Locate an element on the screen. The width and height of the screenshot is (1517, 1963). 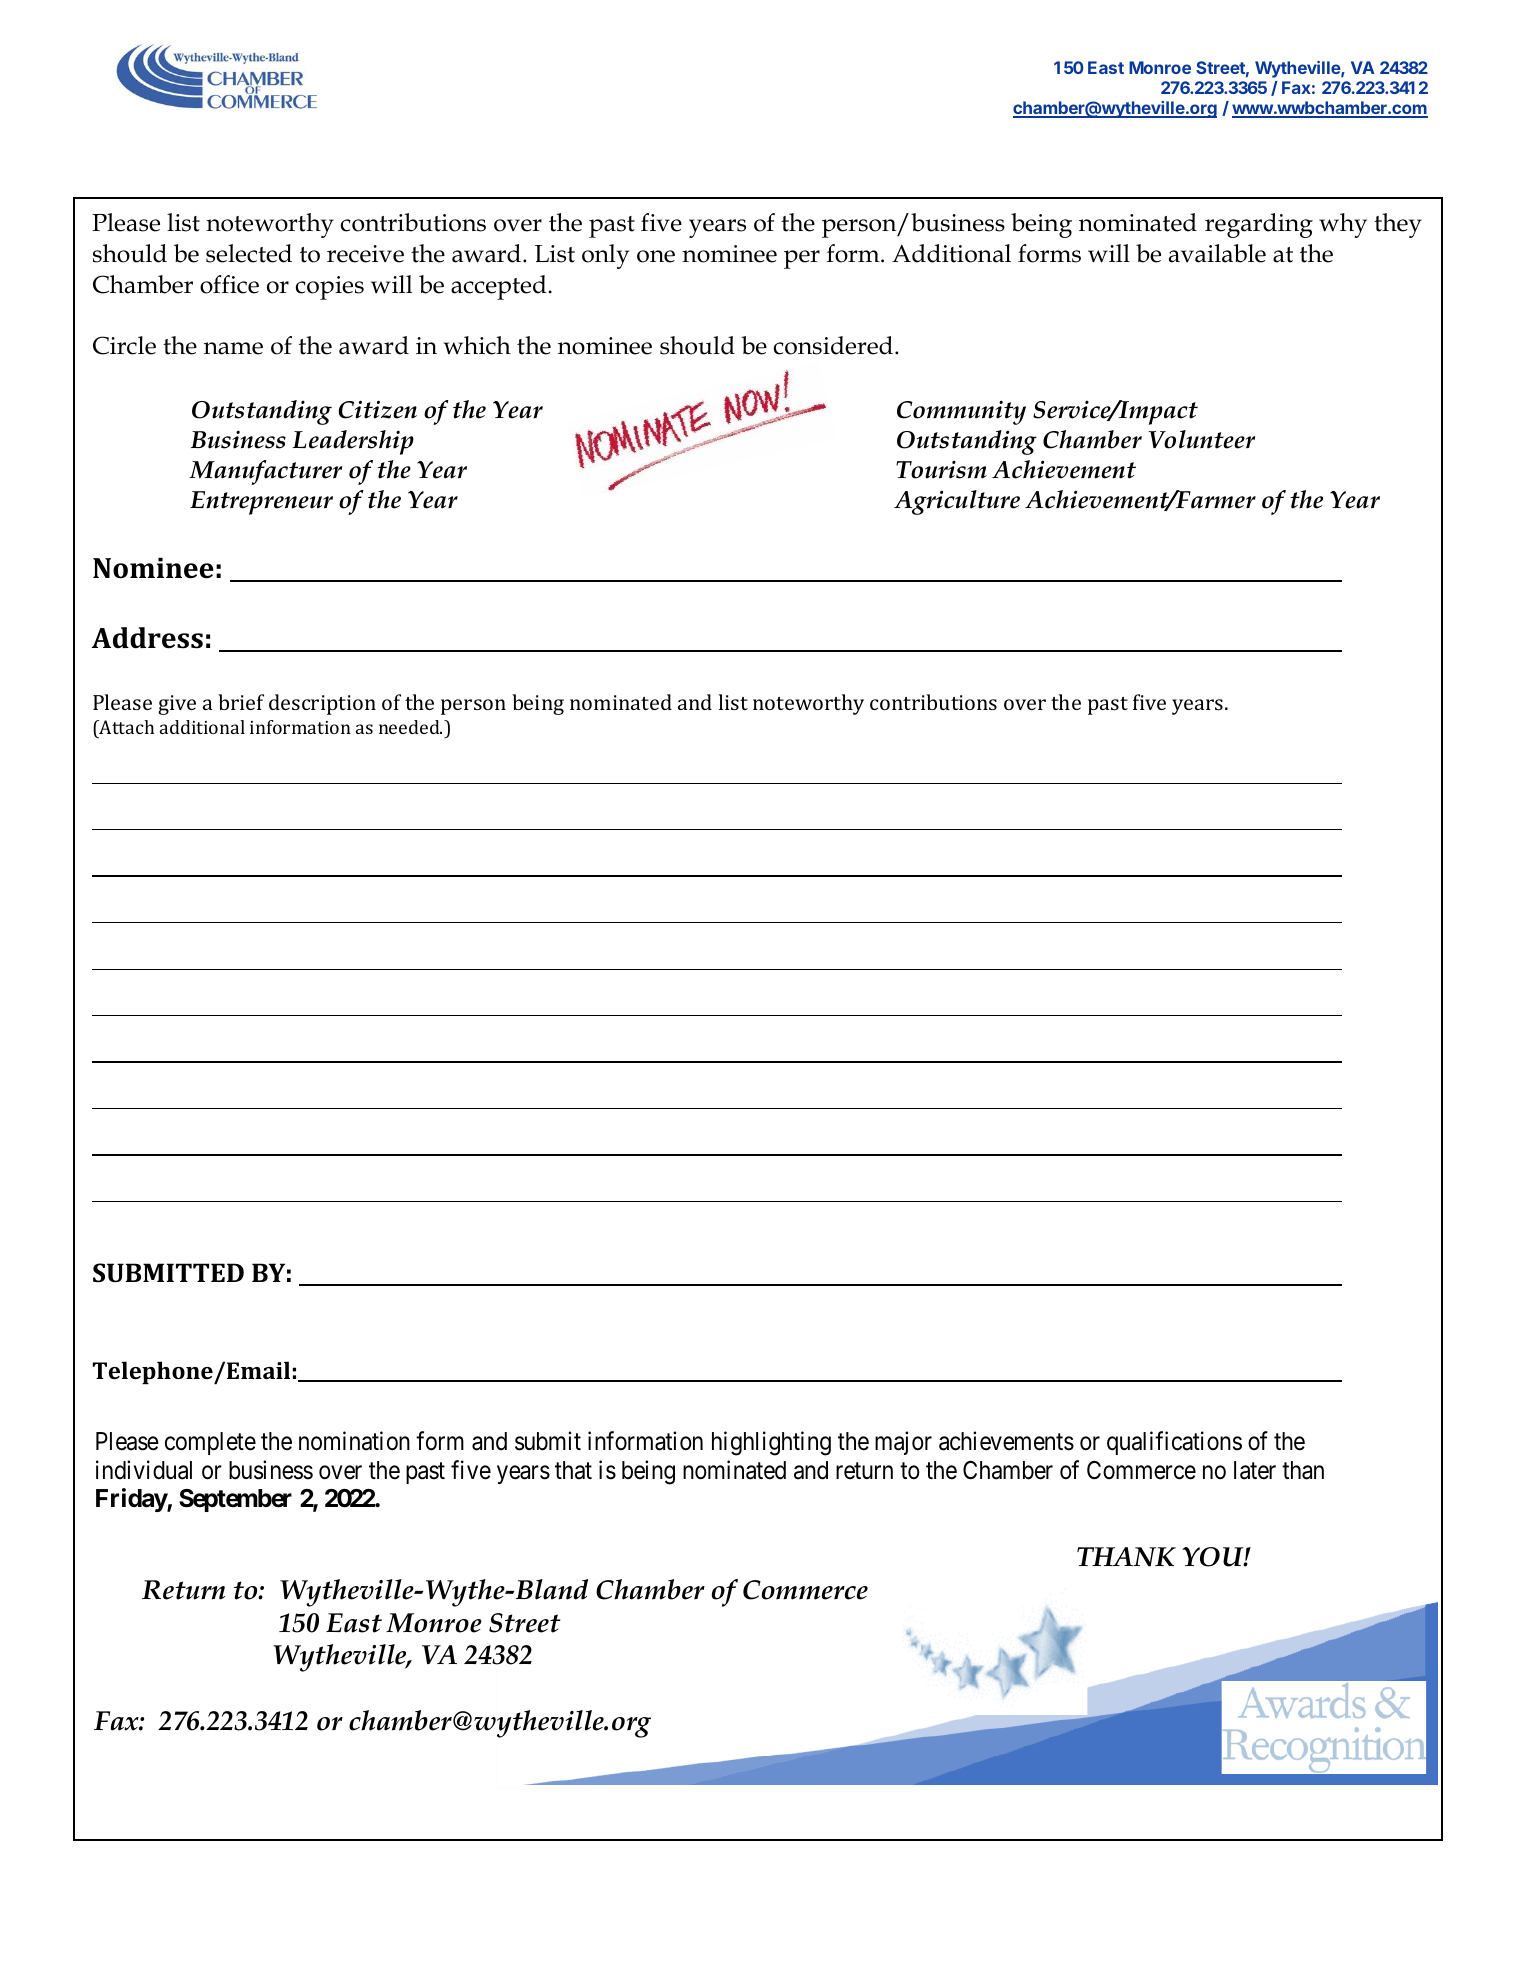
later is located at coordinates (1255, 1470).
